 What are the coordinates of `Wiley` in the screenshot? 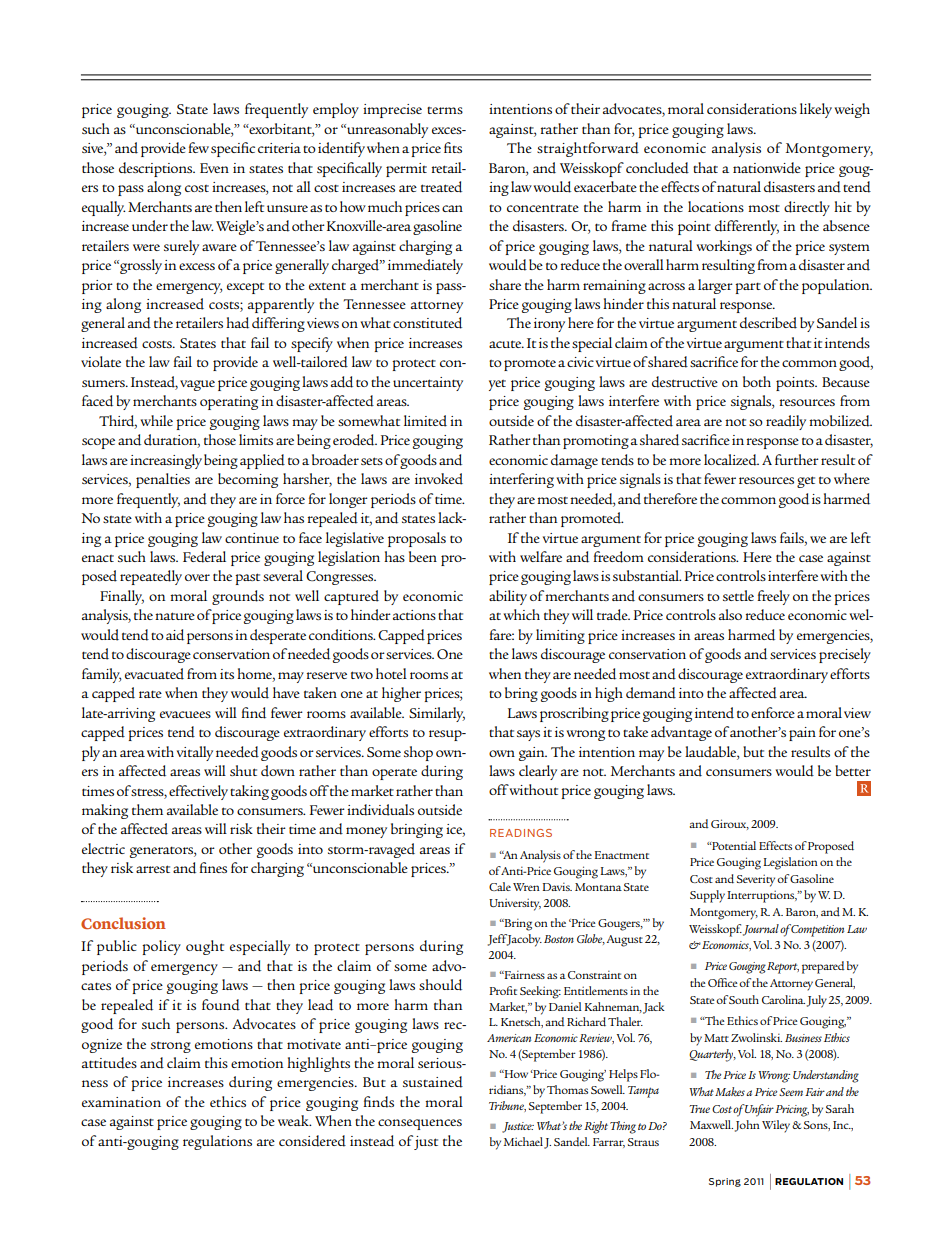 It's located at (777, 1126).
